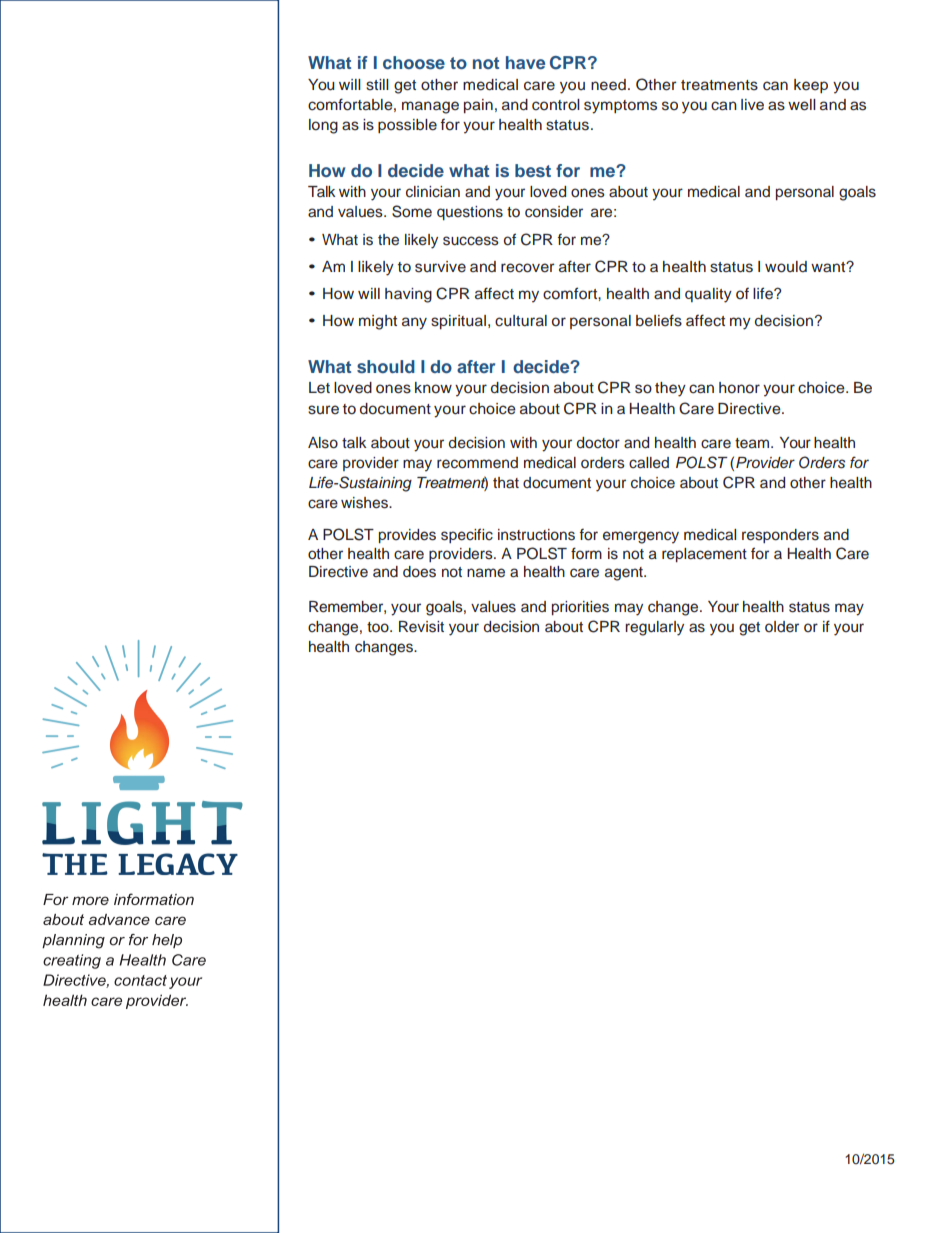  I want to click on cultural, so click(521, 321).
